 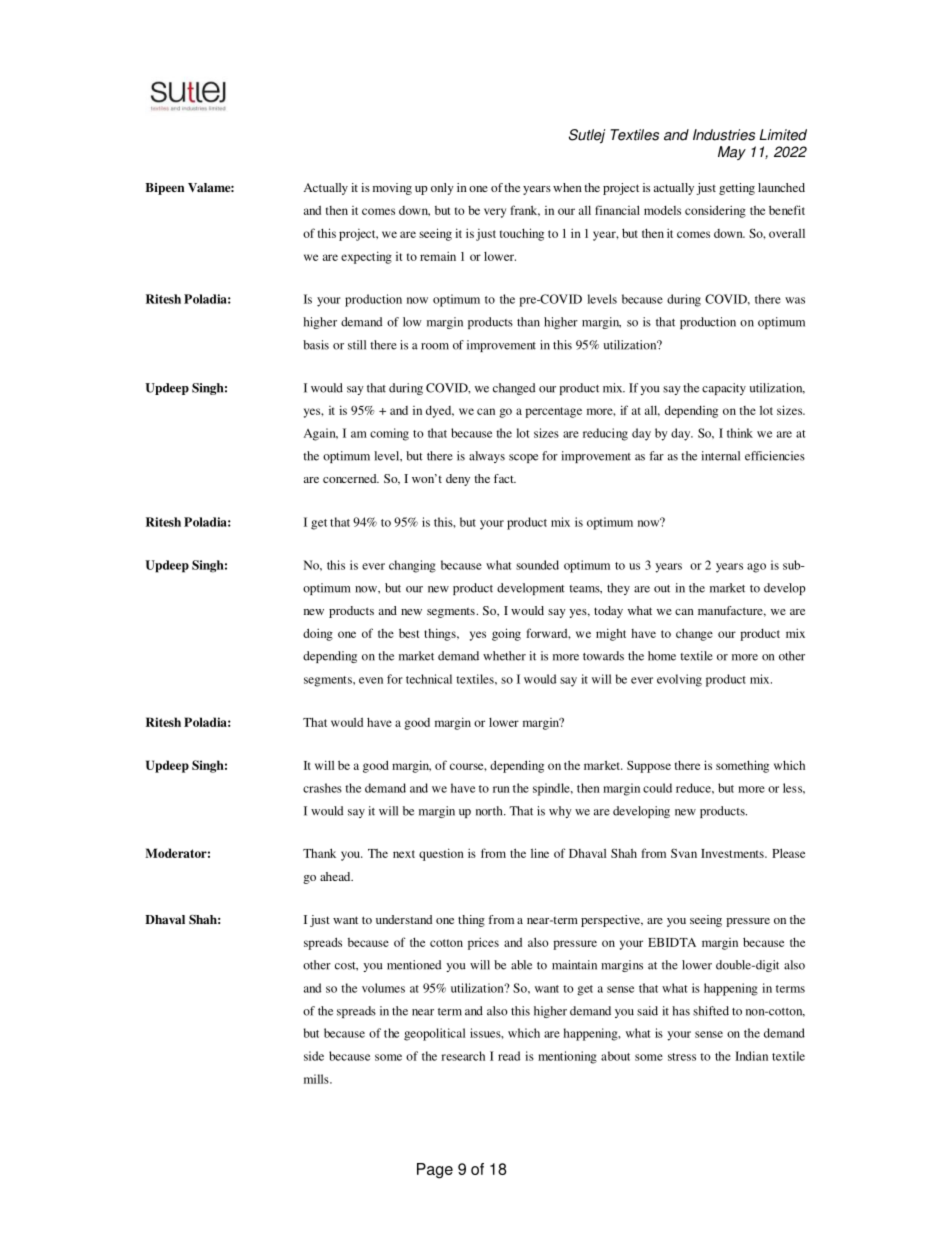 What do you see at coordinates (392, 189) in the image?
I see `moving` at bounding box center [392, 189].
